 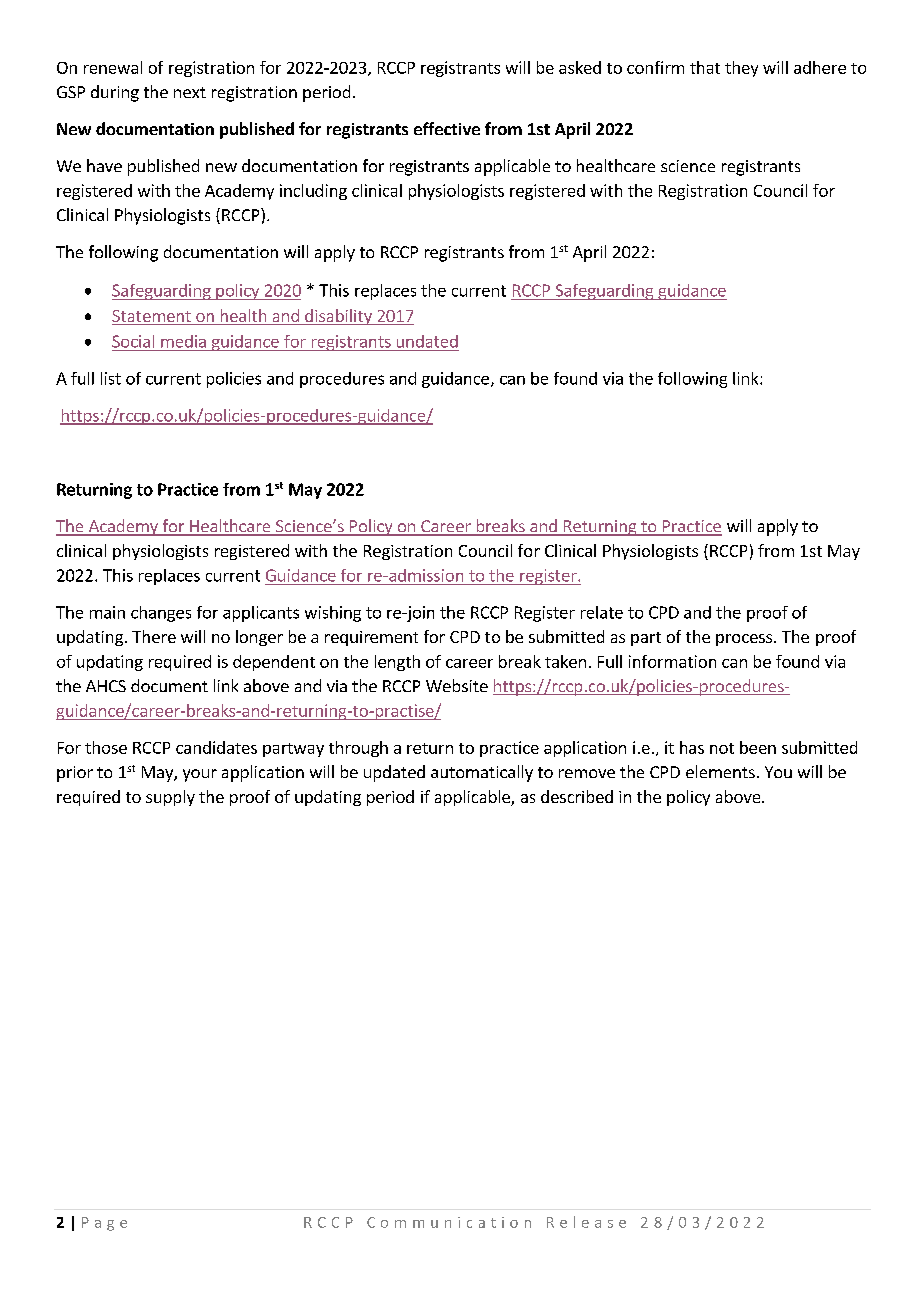 I want to click on automatically, so click(x=482, y=773).
